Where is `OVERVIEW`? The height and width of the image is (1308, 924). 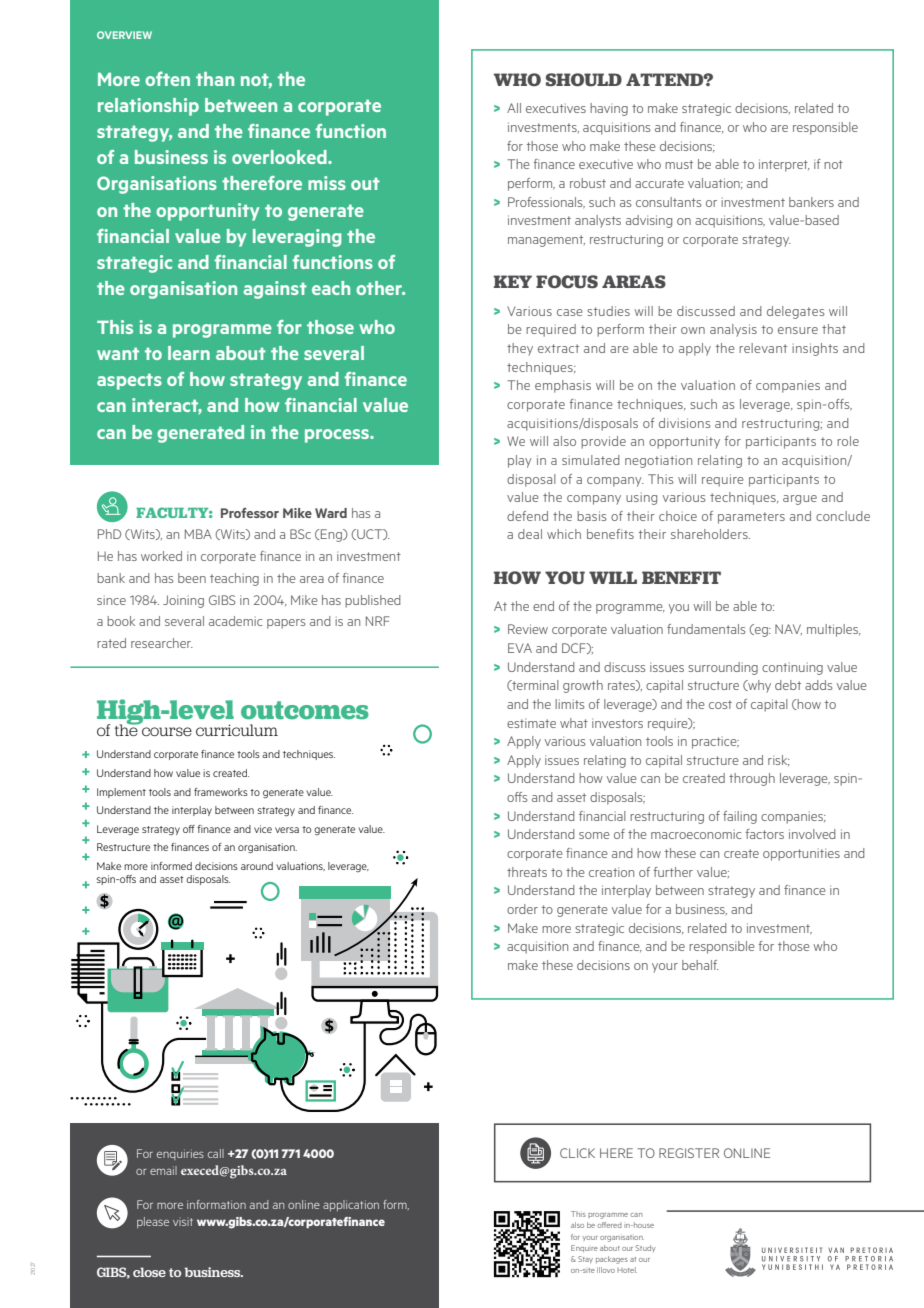
OVERVIEW is located at coordinates (124, 35).
